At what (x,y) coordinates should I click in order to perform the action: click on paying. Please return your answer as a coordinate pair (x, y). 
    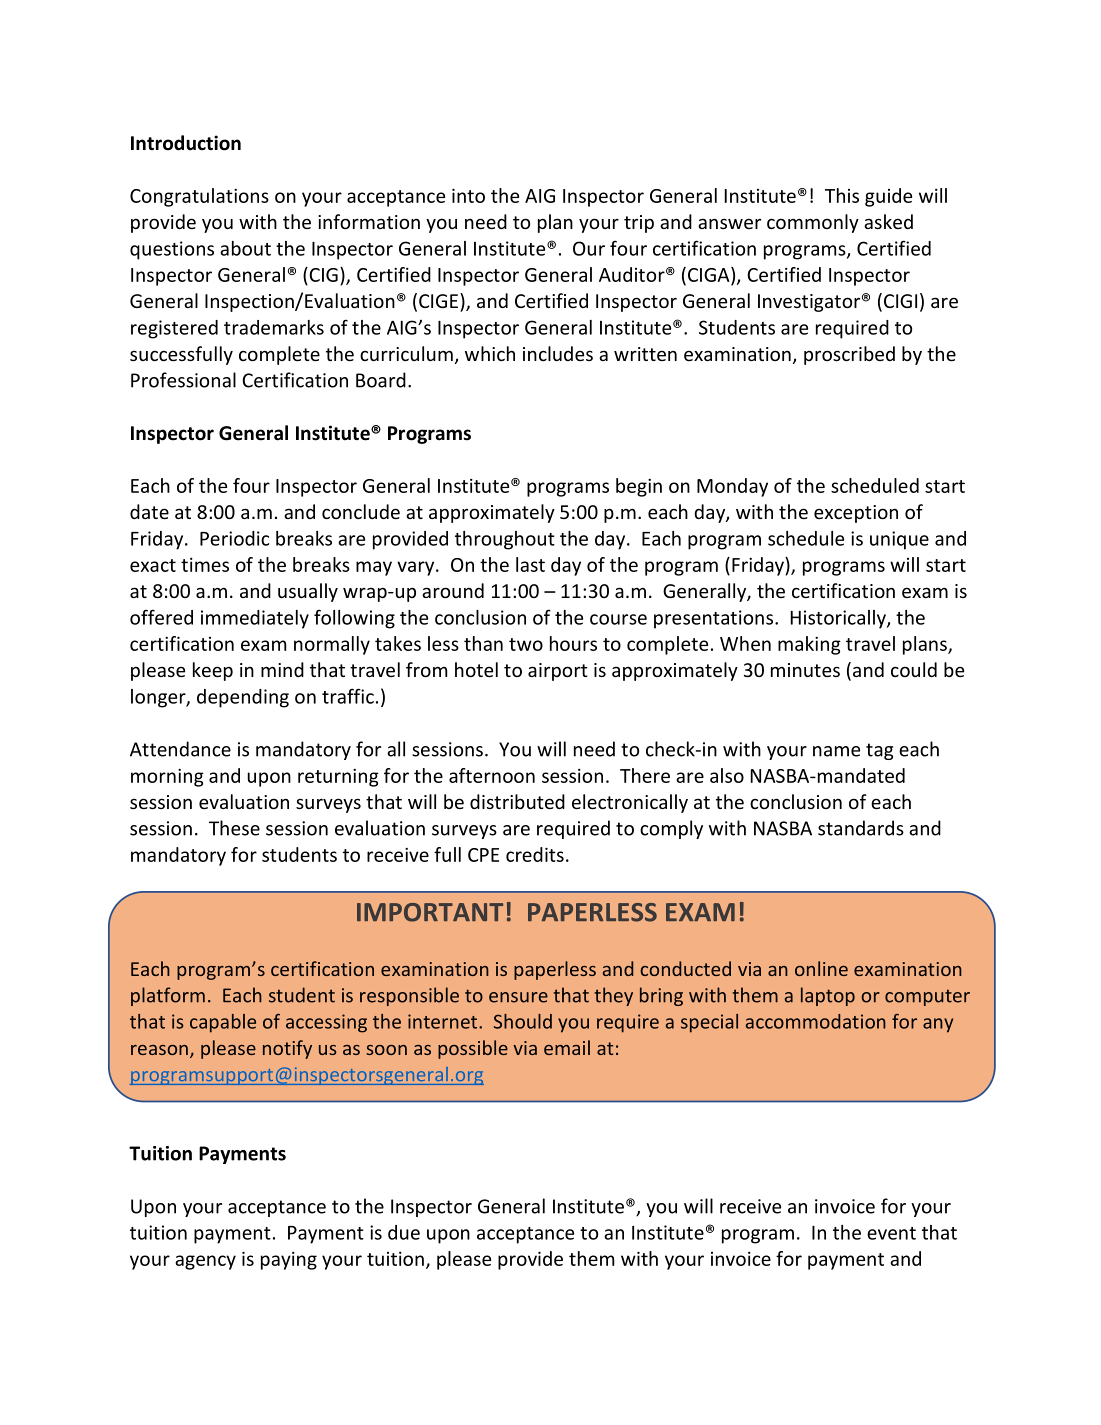
    Looking at the image, I should click on (289, 1261).
